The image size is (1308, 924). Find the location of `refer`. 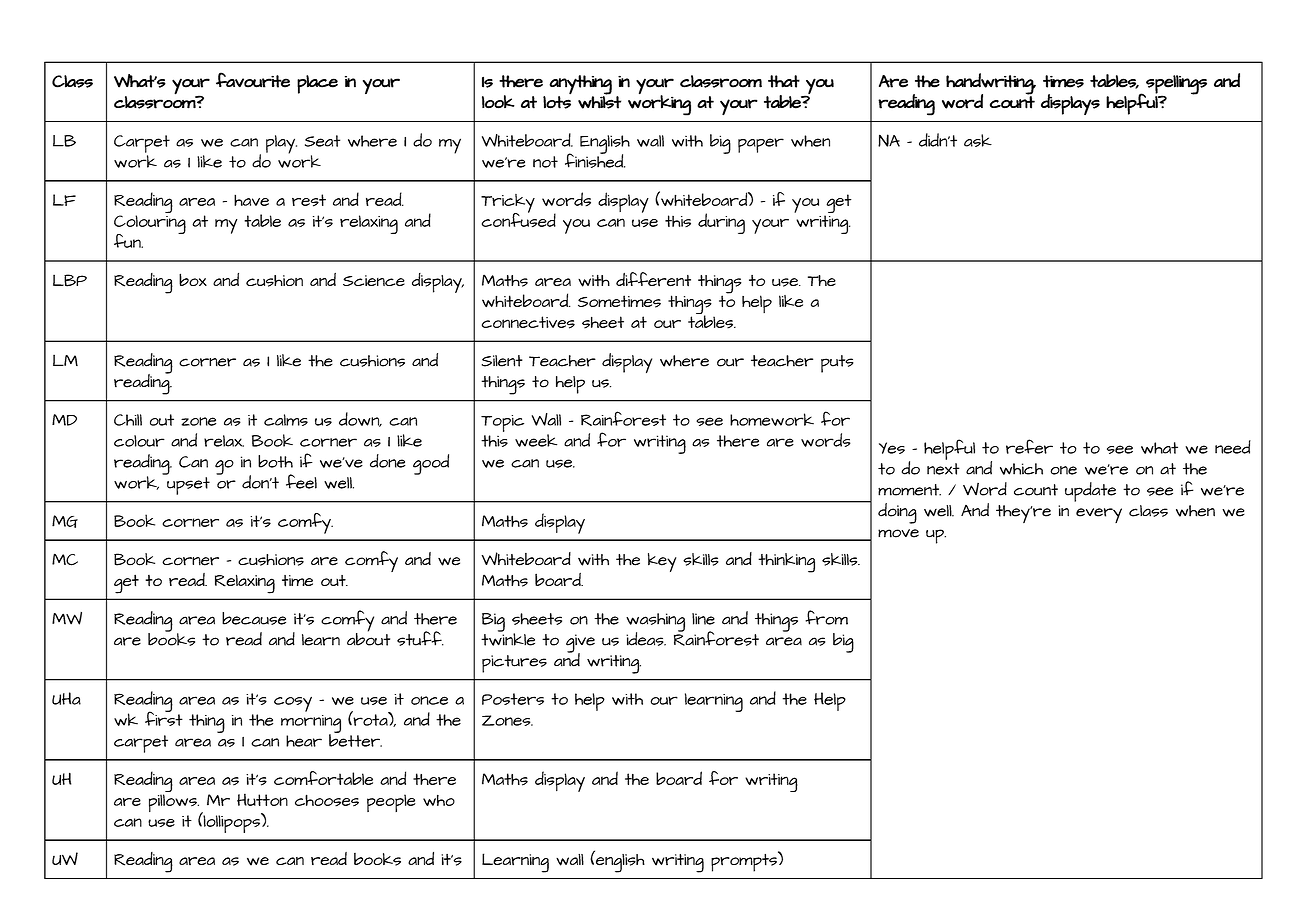

refer is located at coordinates (1029, 446).
